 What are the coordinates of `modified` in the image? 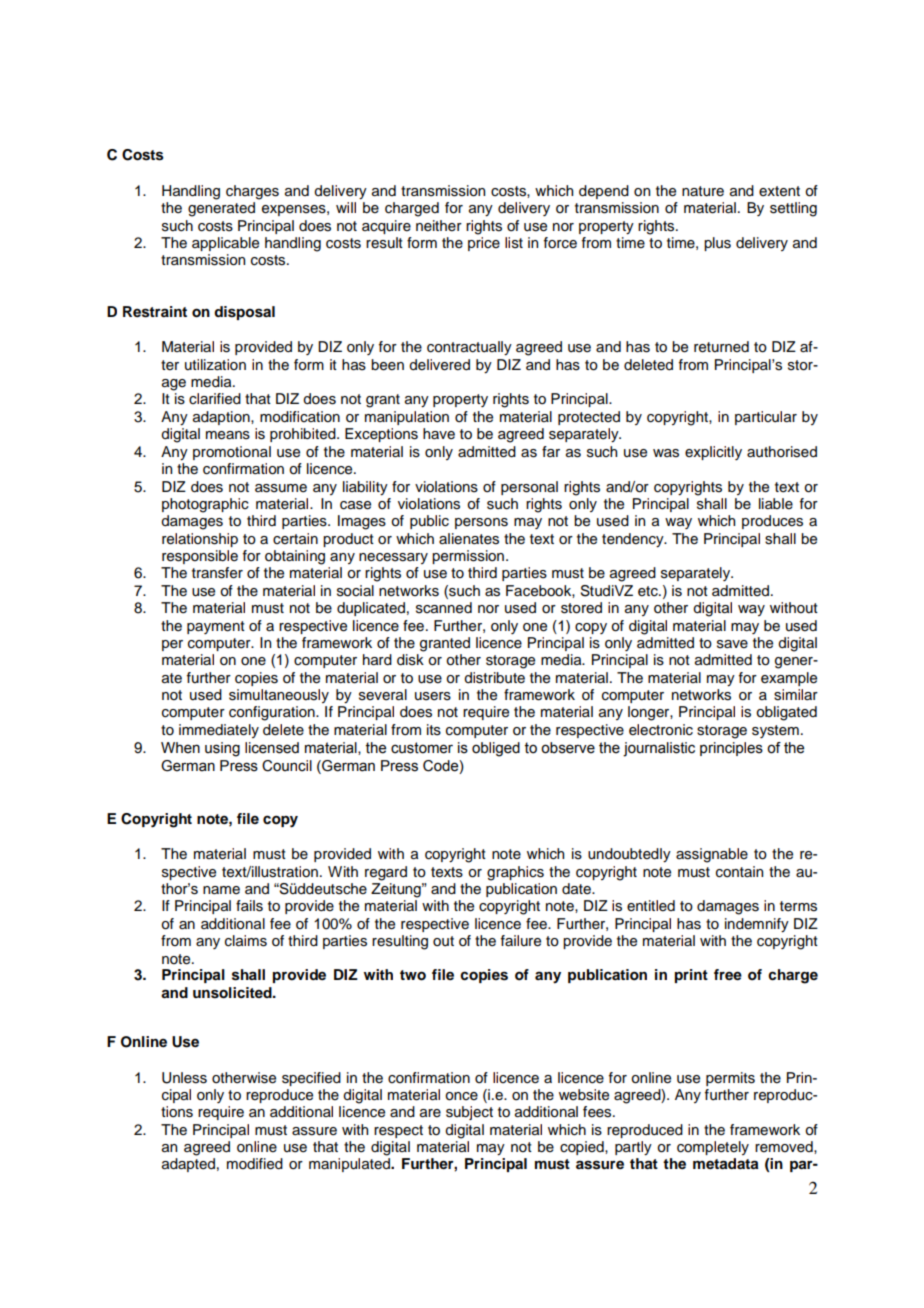 It's located at (255, 1164).
